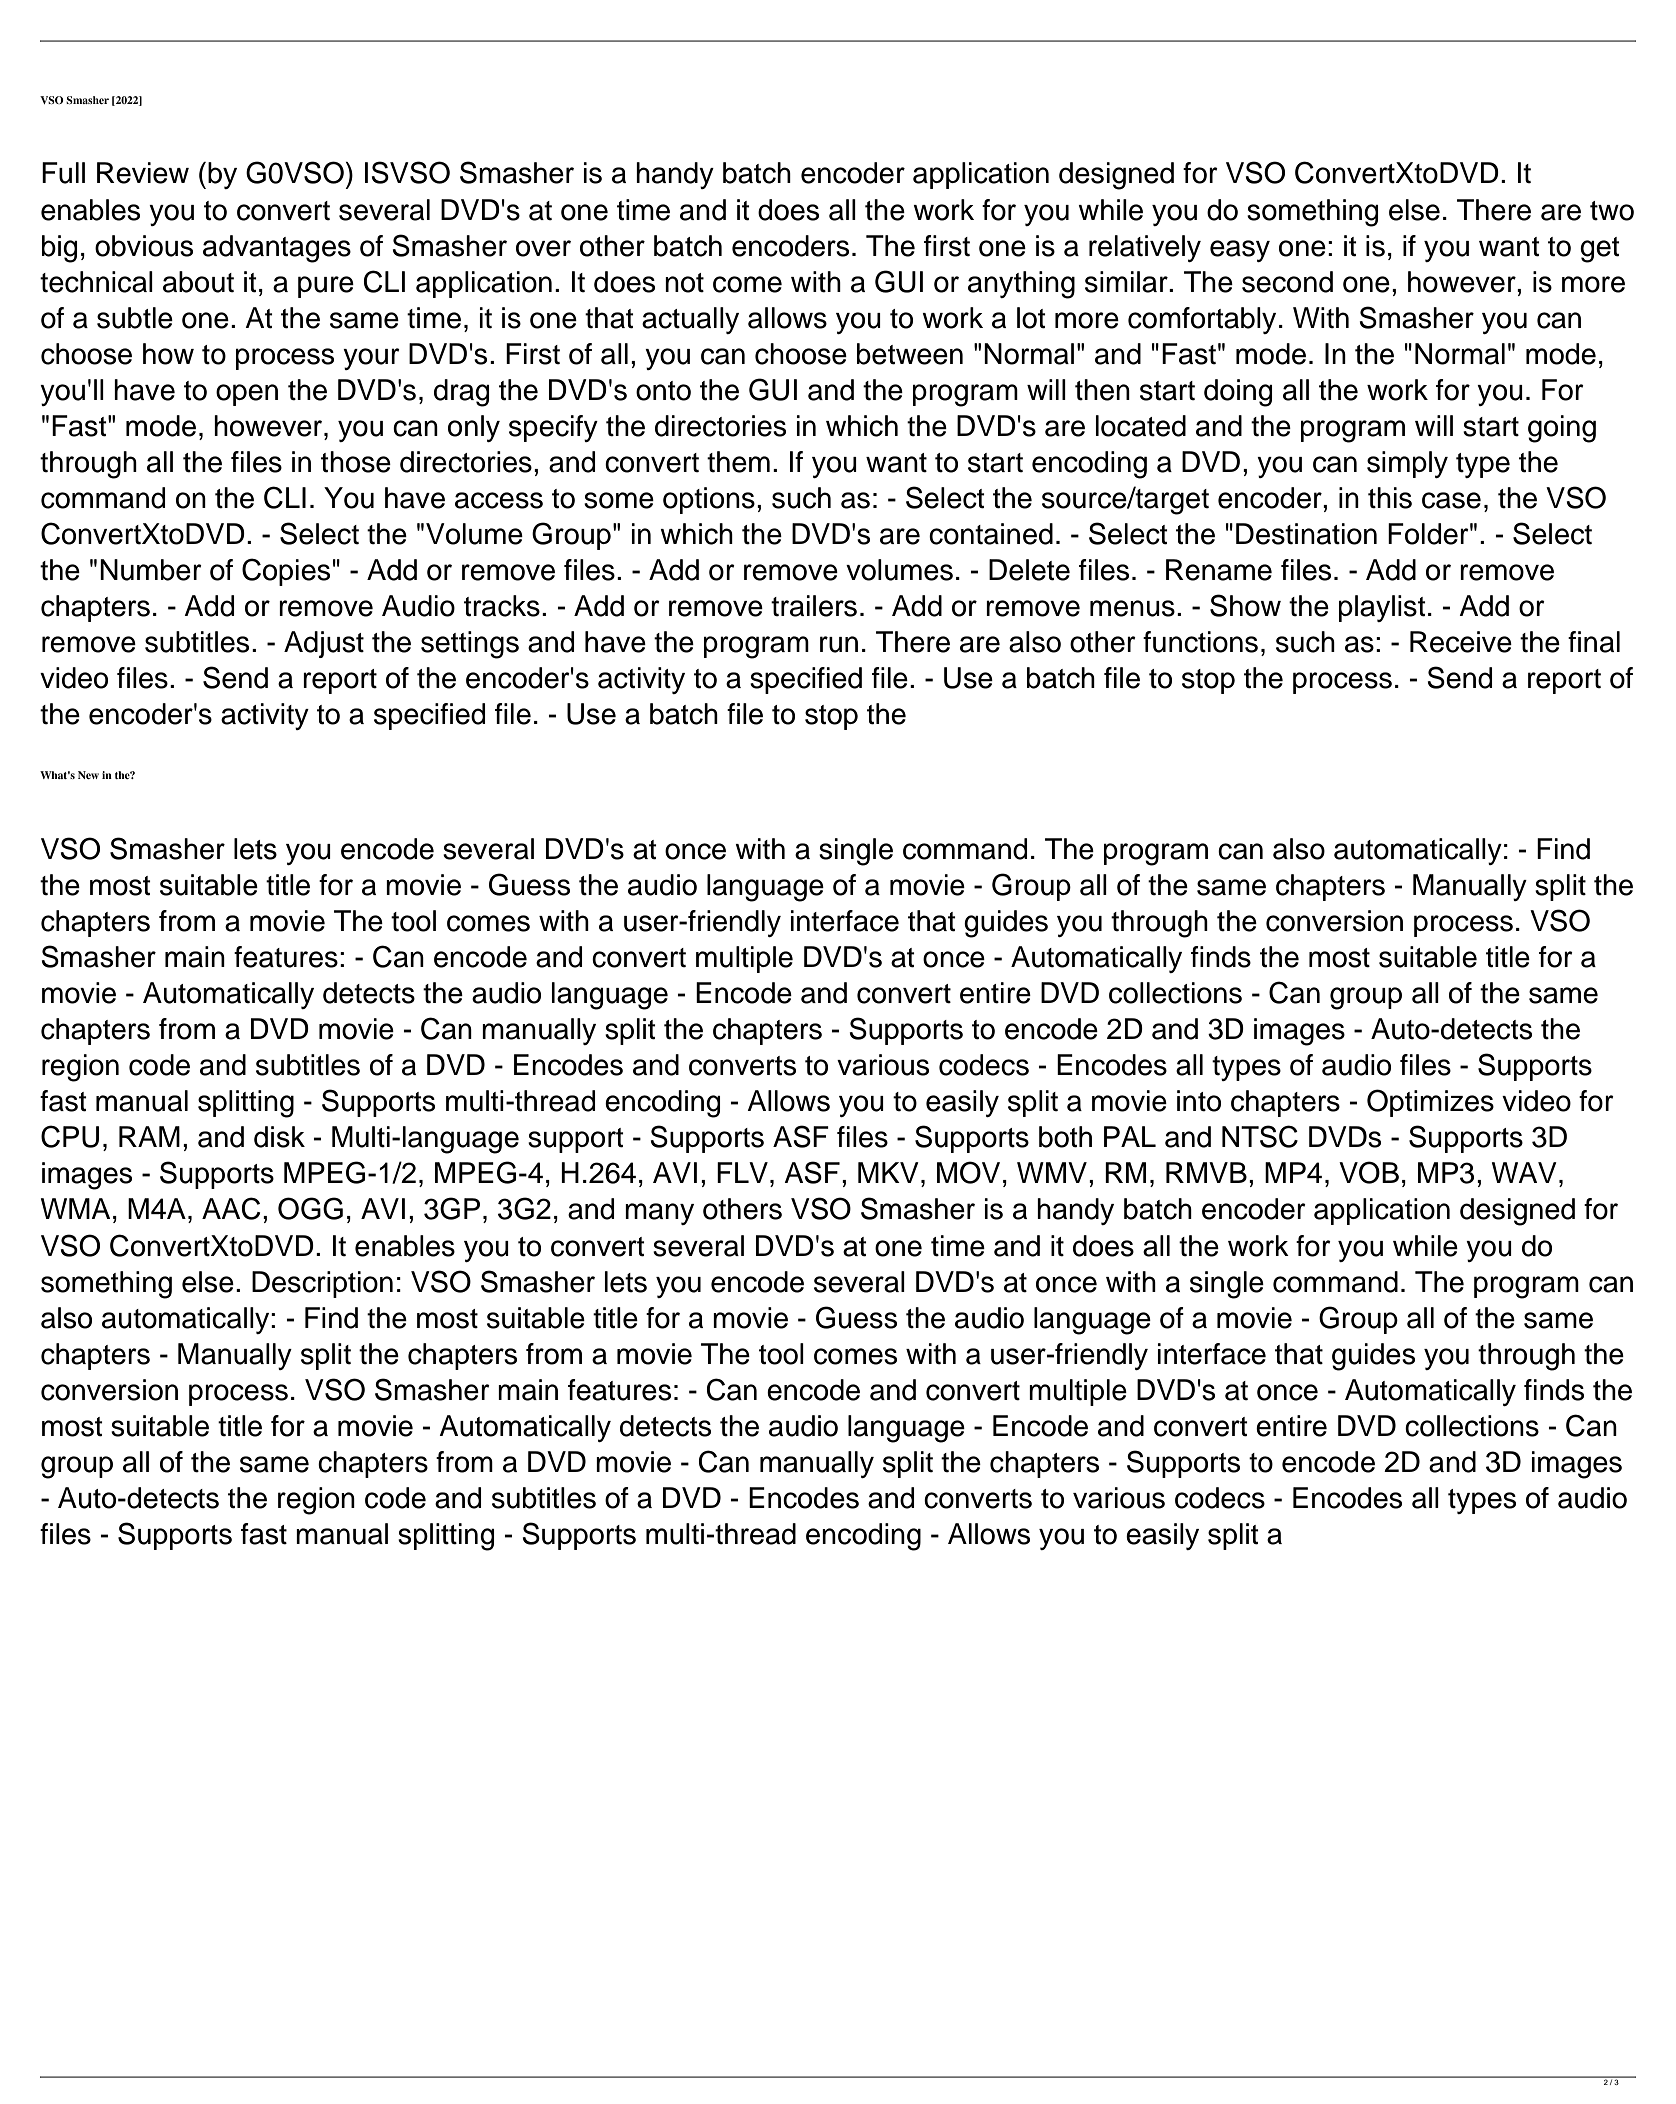 This page has height=2104, width=1676. Describe the element at coordinates (684, 283) in the page. I see `not` at that location.
